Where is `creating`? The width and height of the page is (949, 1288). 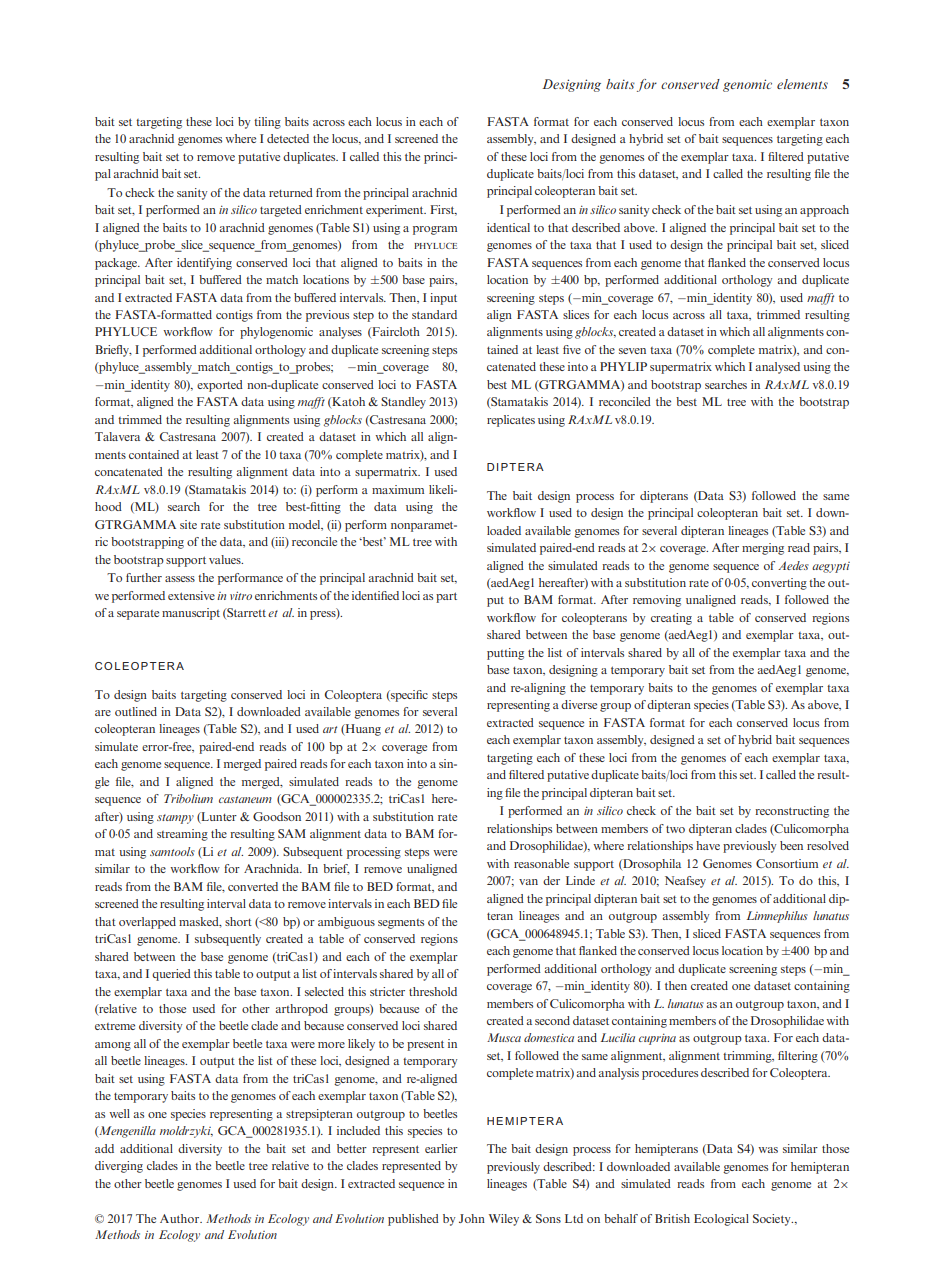 creating is located at coordinates (671, 619).
